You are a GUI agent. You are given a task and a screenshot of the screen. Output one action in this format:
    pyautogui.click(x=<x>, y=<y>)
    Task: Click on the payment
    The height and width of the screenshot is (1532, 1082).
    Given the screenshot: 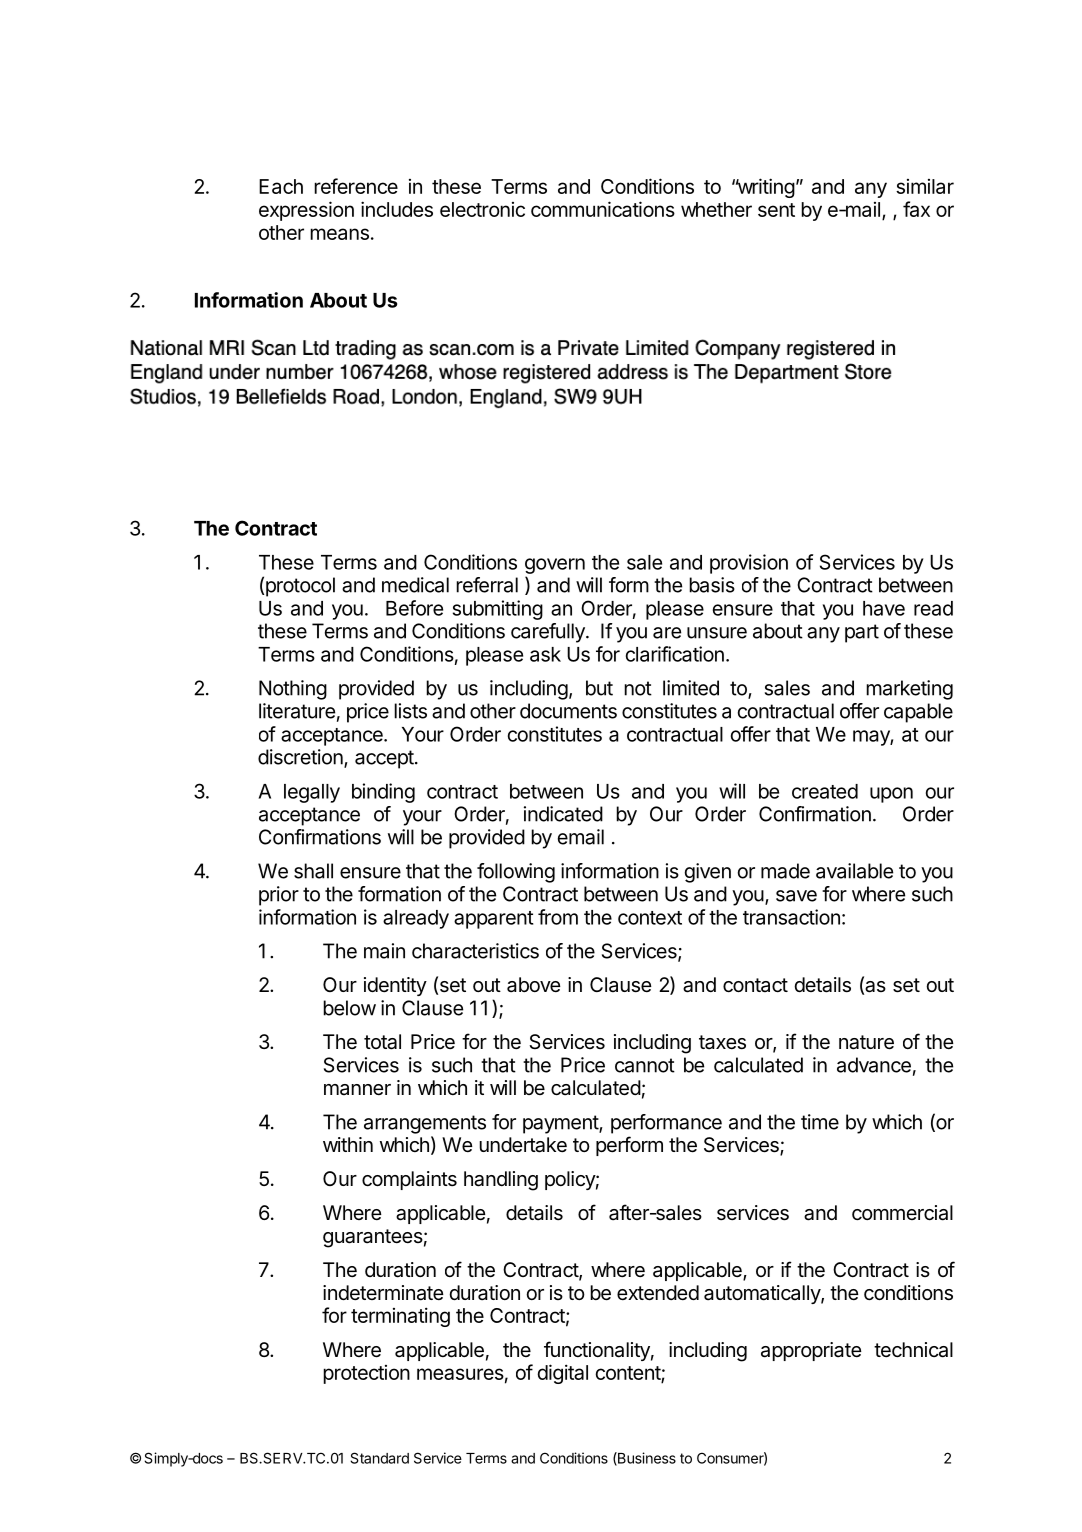 What is the action you would take?
    pyautogui.click(x=561, y=1124)
